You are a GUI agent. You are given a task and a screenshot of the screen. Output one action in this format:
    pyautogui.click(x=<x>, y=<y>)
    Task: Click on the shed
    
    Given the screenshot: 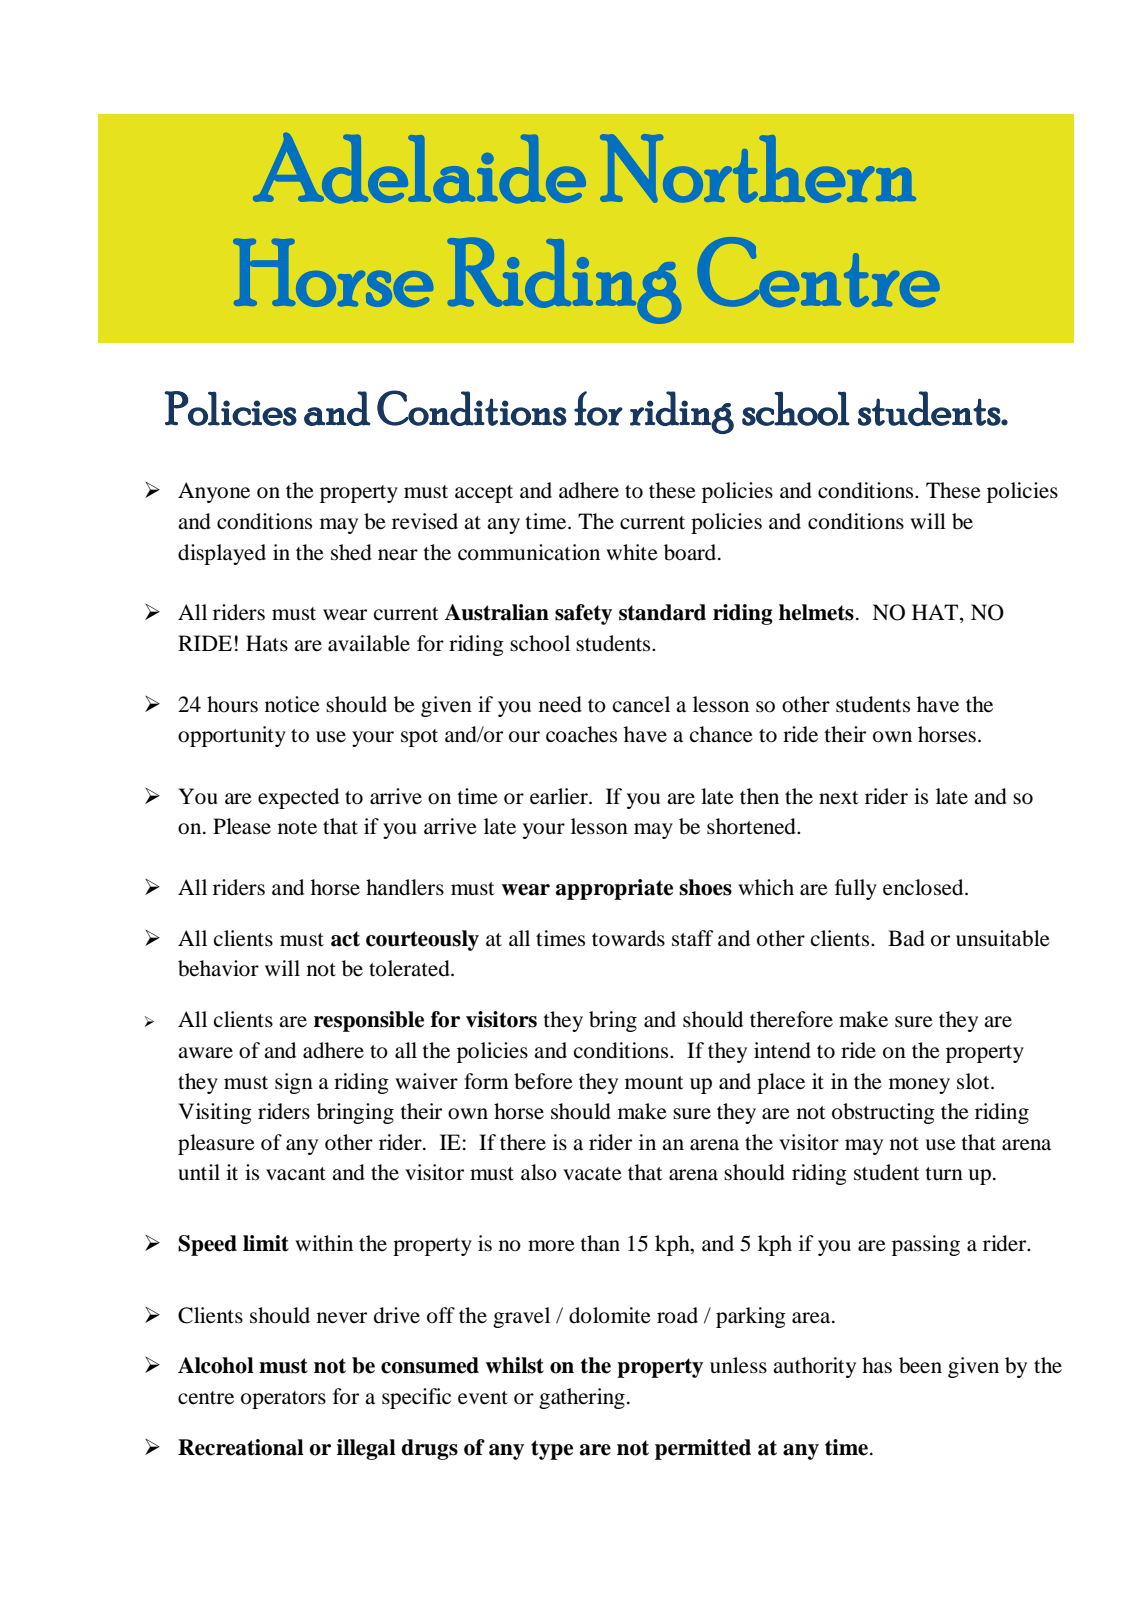 What is the action you would take?
    pyautogui.click(x=351, y=552)
